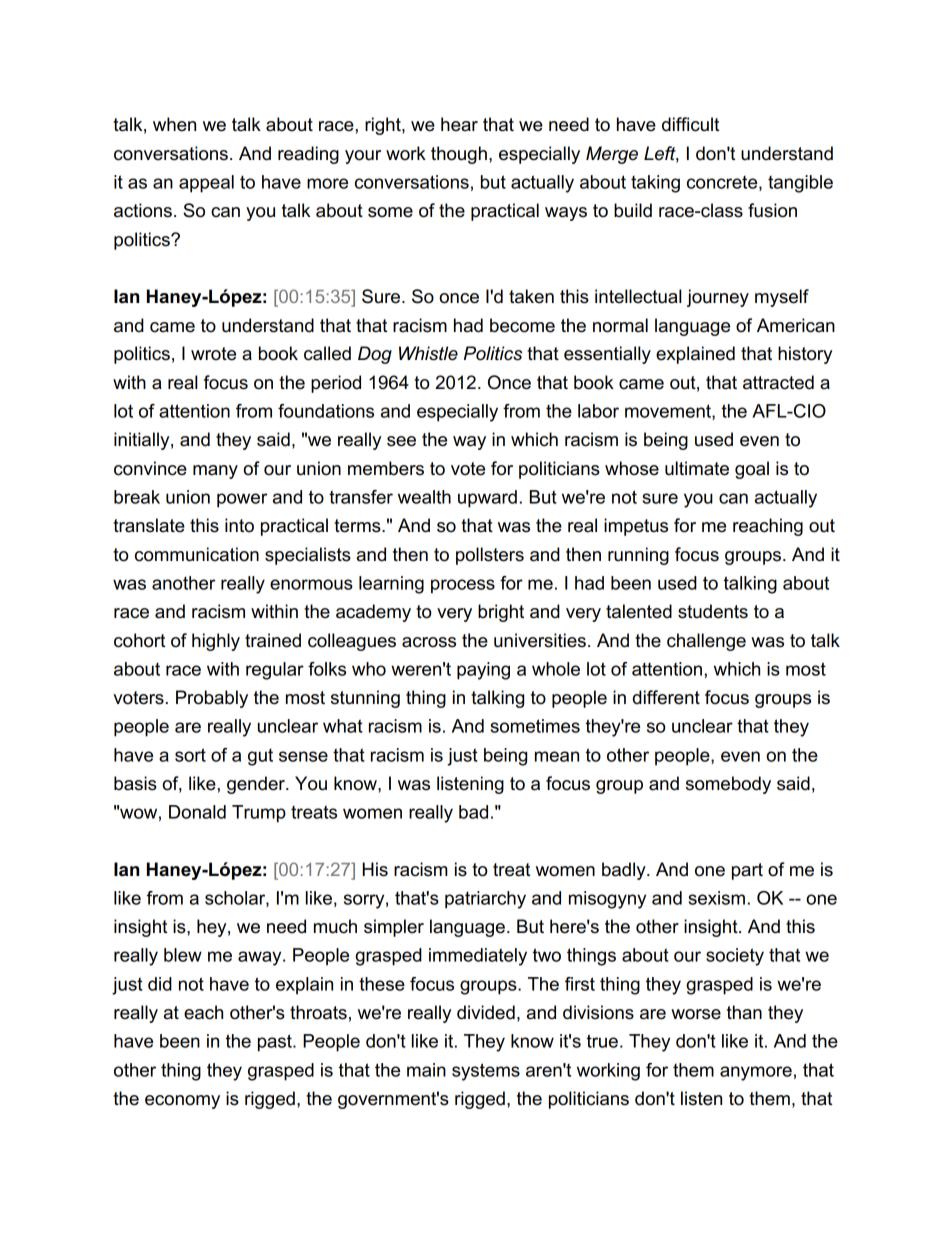 The image size is (952, 1233). What do you see at coordinates (459, 155) in the screenshot?
I see `though` at bounding box center [459, 155].
